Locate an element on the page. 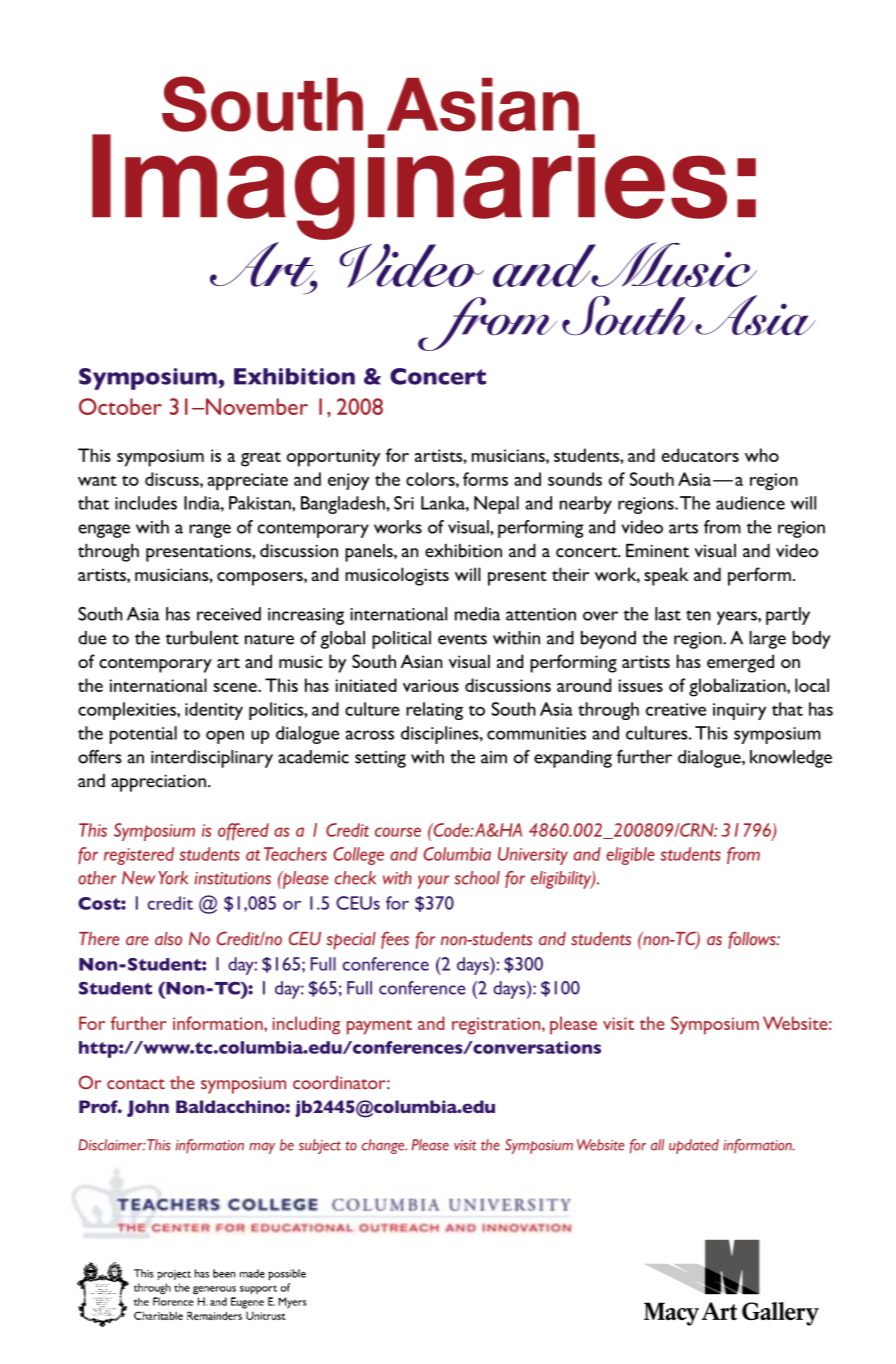 Image resolution: width=896 pixels, height=1364 pixels. range is located at coordinates (210, 531).
